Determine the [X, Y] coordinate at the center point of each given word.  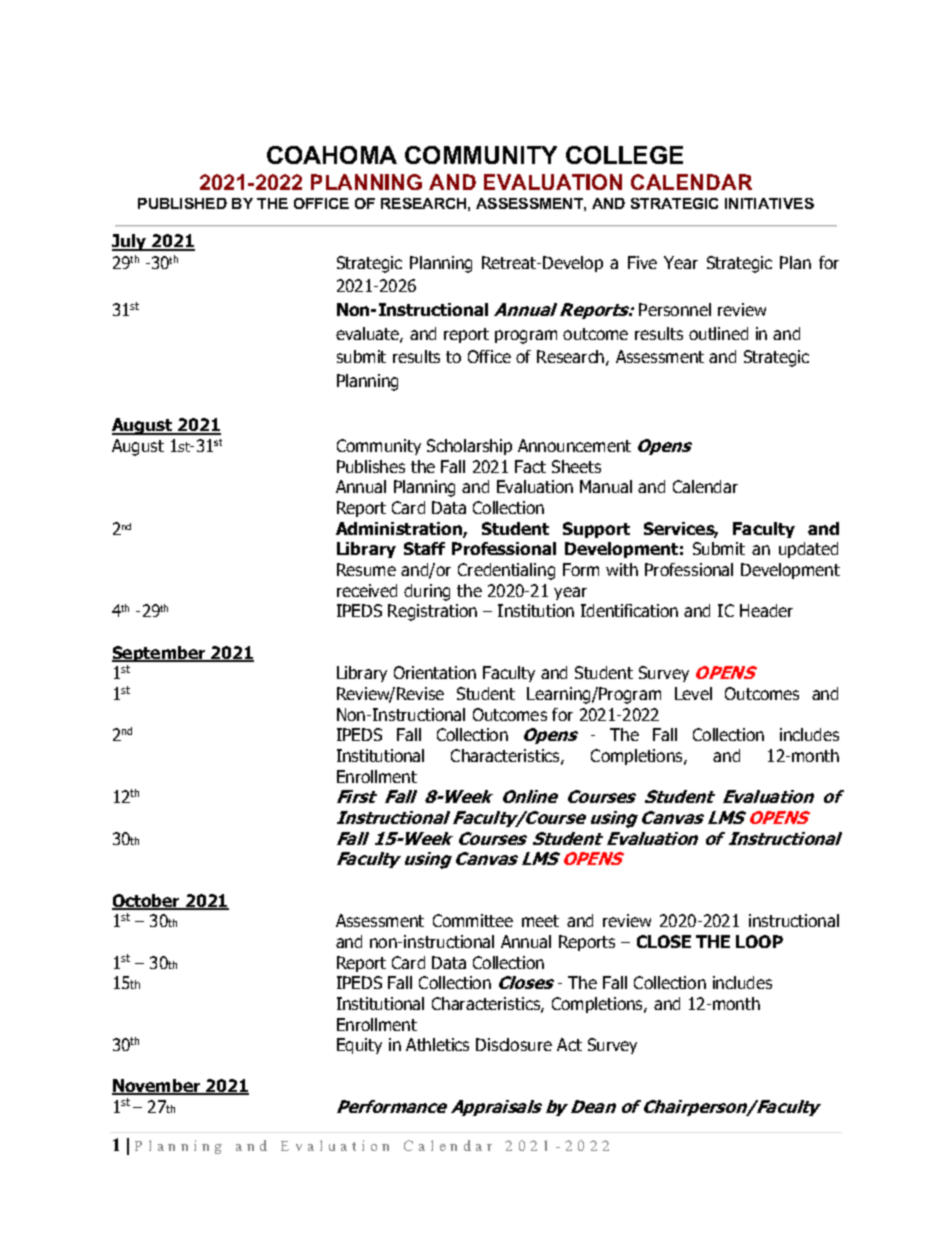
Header [766, 610]
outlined [718, 333]
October [147, 902]
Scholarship [469, 447]
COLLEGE [624, 155]
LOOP [759, 941]
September [160, 654]
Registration [432, 612]
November [157, 1087]
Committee [473, 920]
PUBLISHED [182, 203]
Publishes [371, 466]
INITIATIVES [769, 203]
